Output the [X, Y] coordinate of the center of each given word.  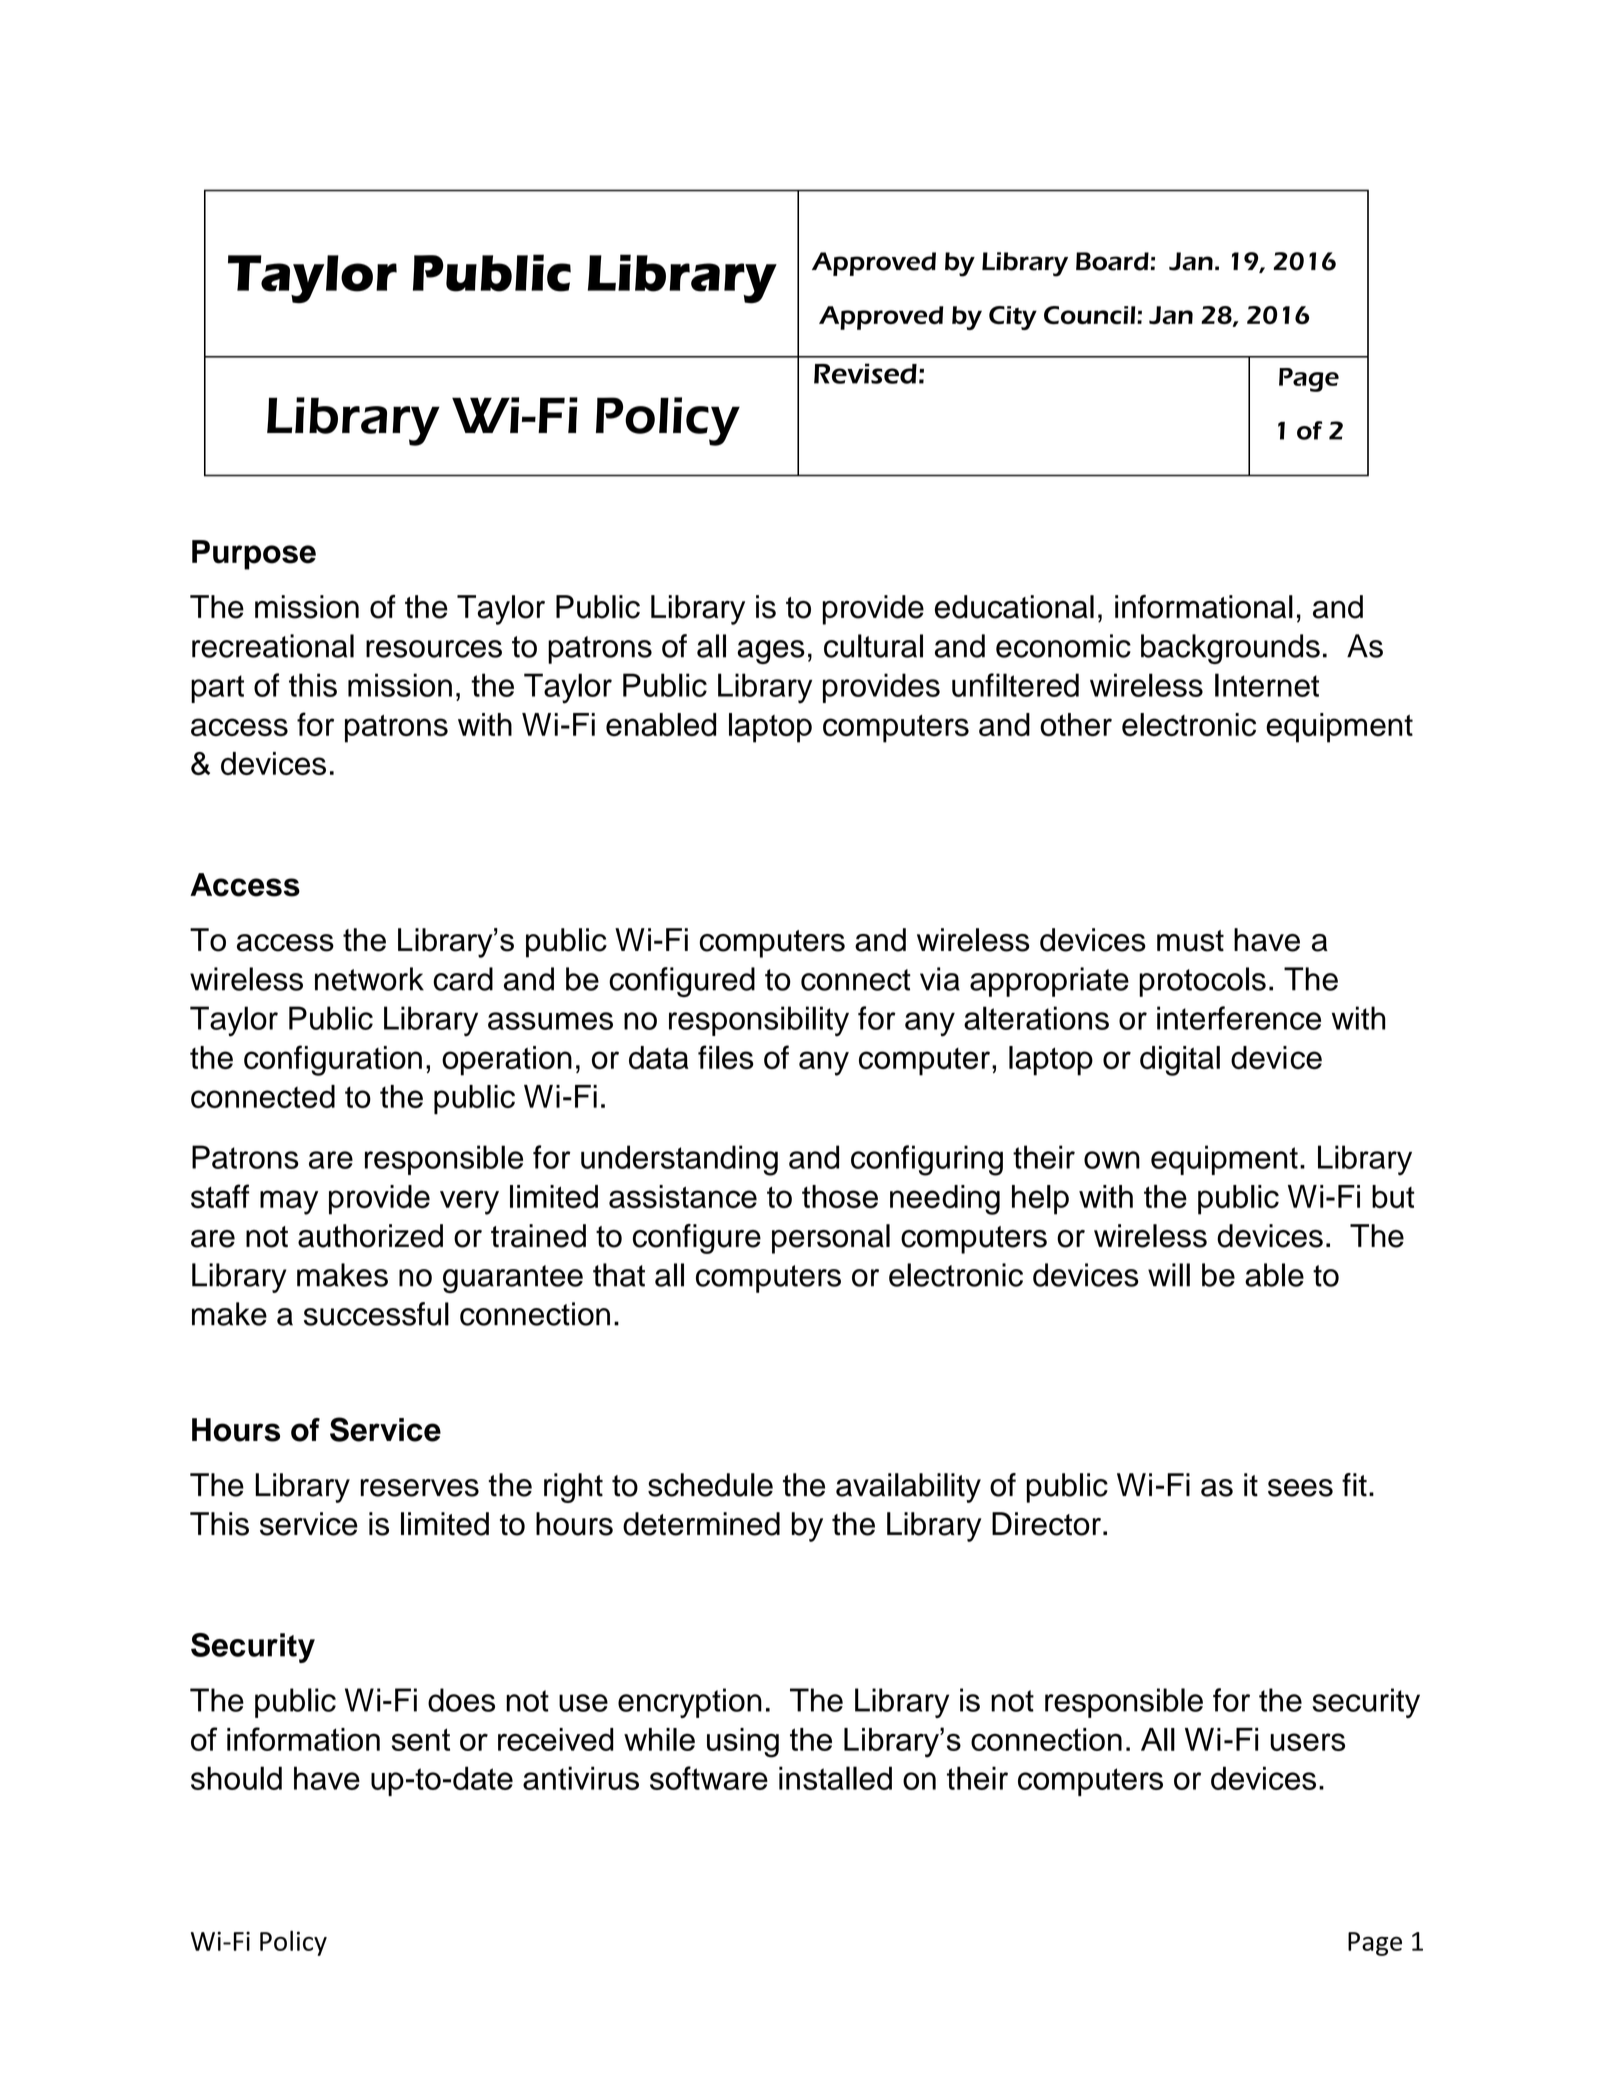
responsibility [759, 1021]
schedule [710, 1485]
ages [771, 652]
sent [420, 1739]
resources [434, 649]
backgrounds [1230, 649]
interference [1239, 1018]
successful [376, 1314]
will [1169, 1275]
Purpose [254, 555]
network [369, 979]
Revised [865, 373]
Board [1112, 261]
